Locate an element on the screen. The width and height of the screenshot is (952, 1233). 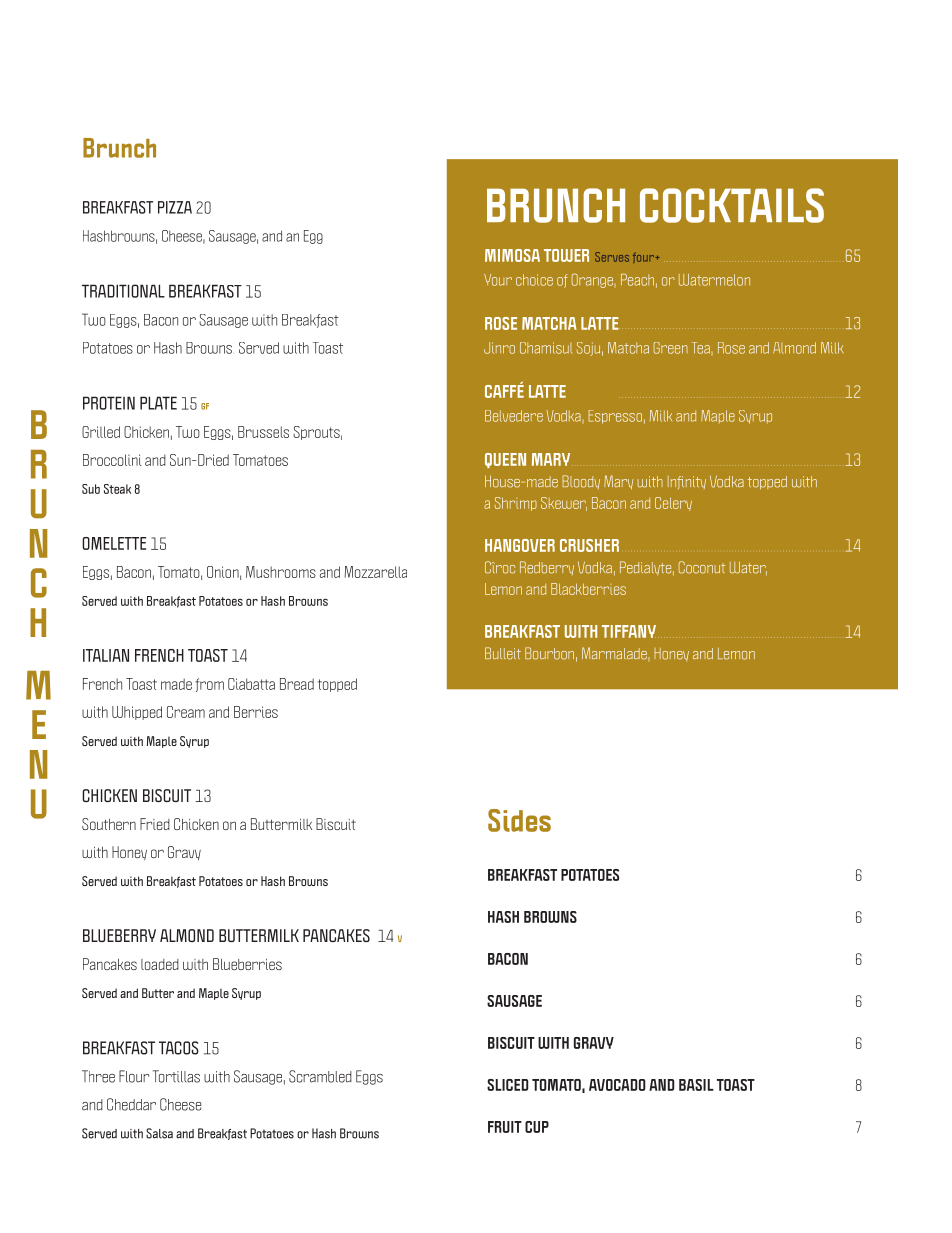
four is located at coordinates (645, 257).
